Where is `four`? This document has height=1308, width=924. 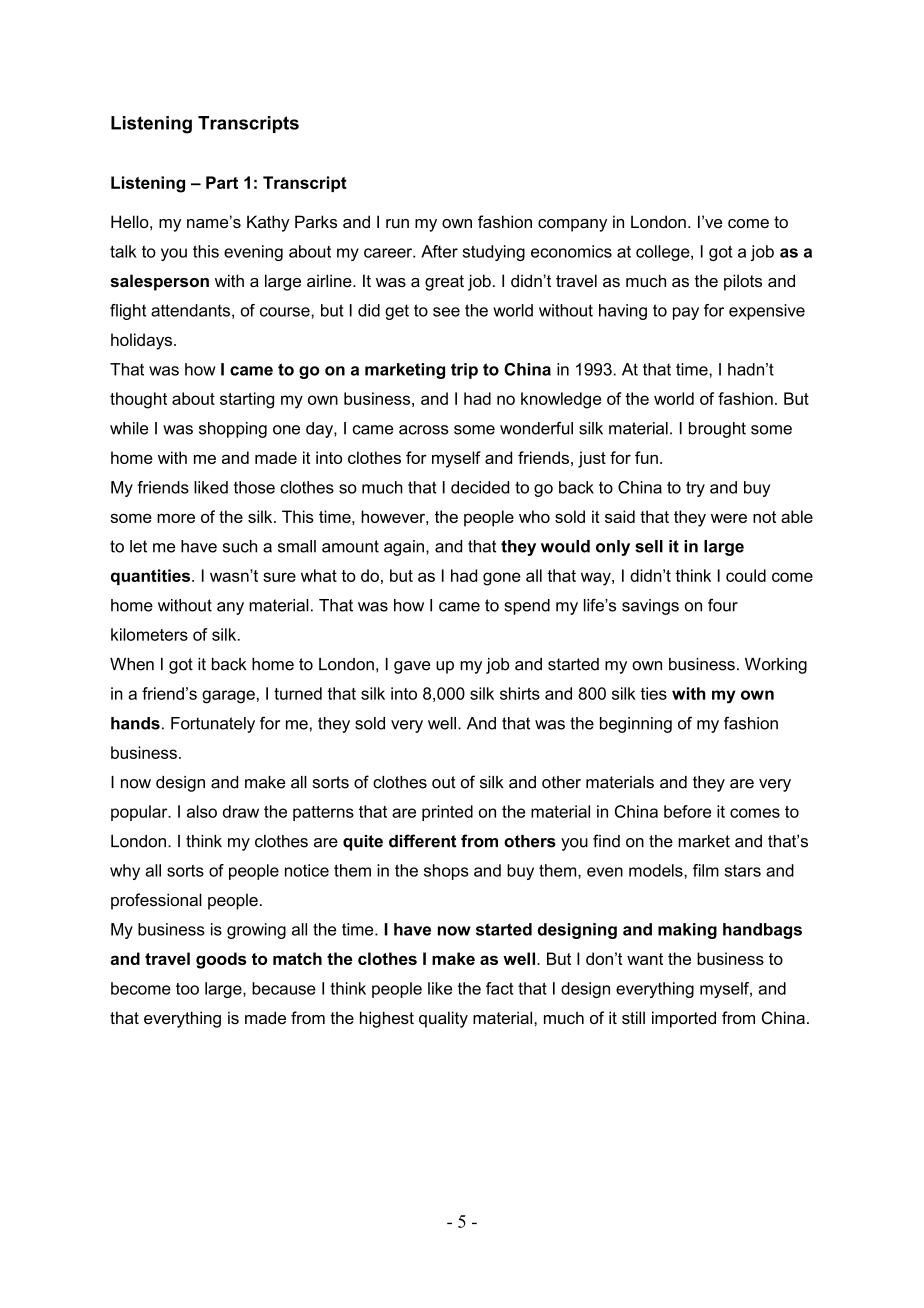 four is located at coordinates (723, 605).
